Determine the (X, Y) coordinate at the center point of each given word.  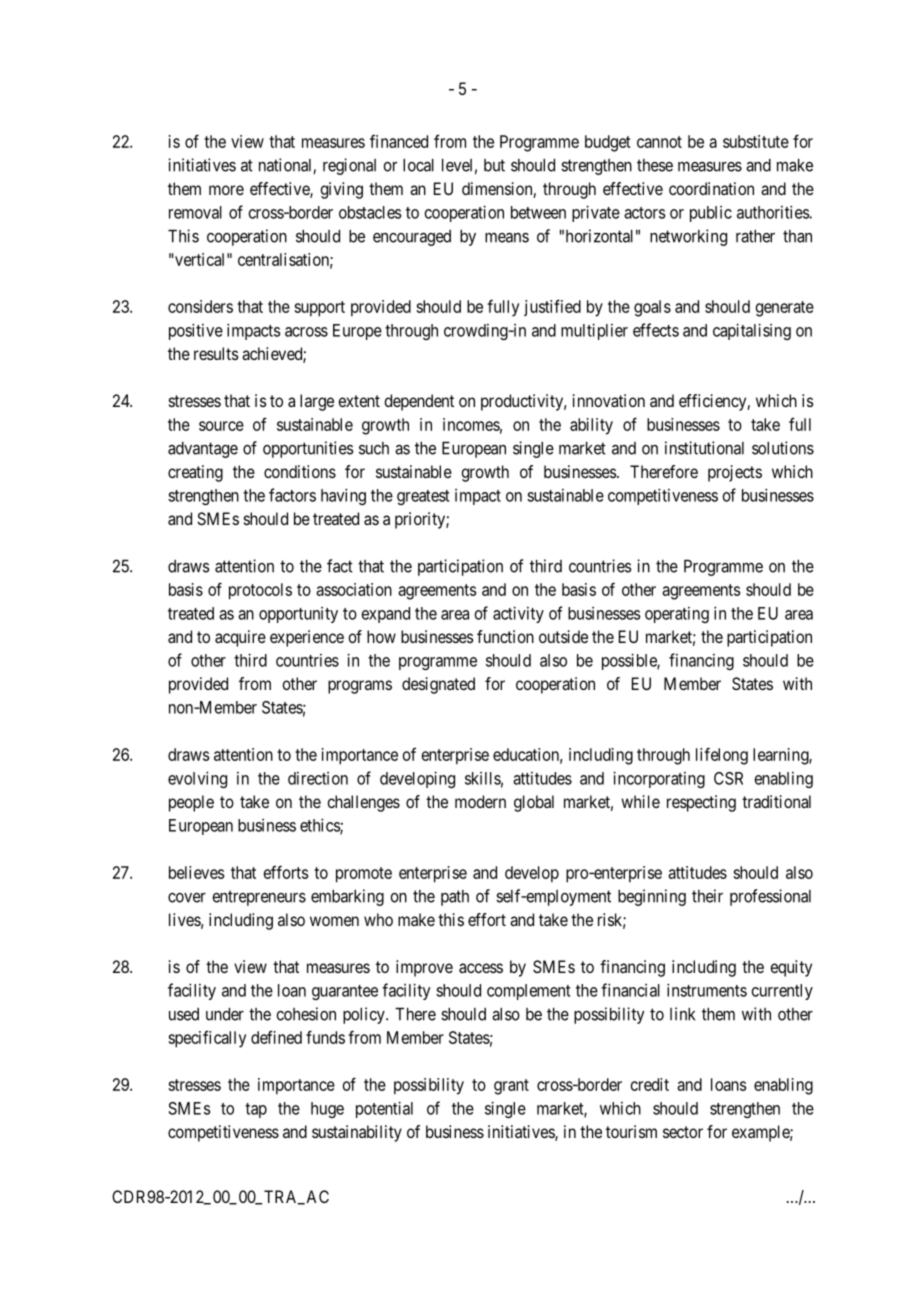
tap (256, 1110)
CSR (728, 778)
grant (511, 1087)
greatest (423, 497)
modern (480, 801)
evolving (197, 779)
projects (735, 473)
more (226, 190)
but (494, 165)
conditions (300, 471)
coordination (711, 188)
